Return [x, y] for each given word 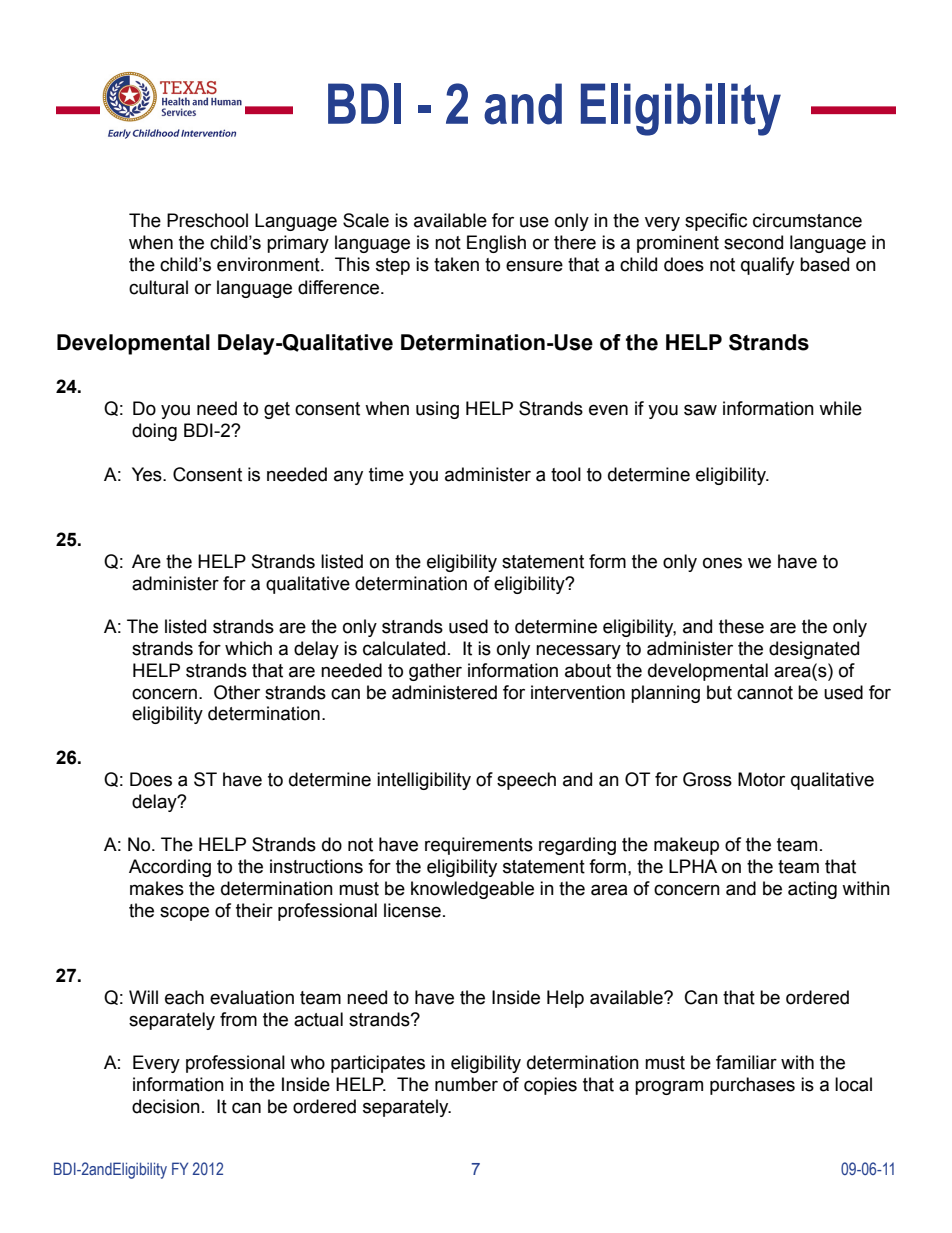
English [496, 244]
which [248, 648]
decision [166, 1106]
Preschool [207, 220]
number [466, 1084]
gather [435, 672]
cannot [765, 693]
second [753, 242]
